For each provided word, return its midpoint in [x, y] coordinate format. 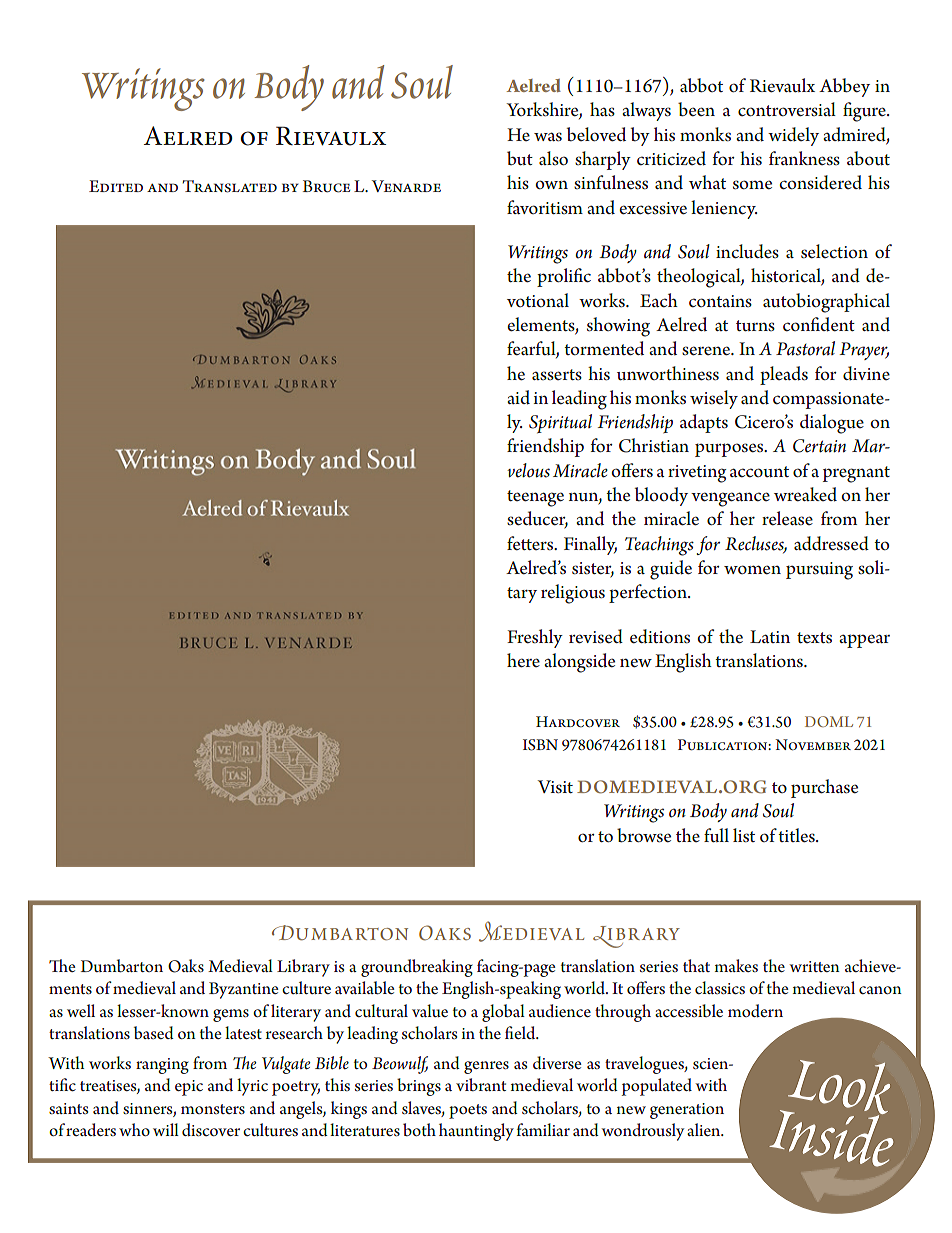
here [523, 660]
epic [189, 1088]
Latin [770, 636]
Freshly [535, 638]
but [520, 158]
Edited [116, 186]
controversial [787, 109]
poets [468, 1111]
